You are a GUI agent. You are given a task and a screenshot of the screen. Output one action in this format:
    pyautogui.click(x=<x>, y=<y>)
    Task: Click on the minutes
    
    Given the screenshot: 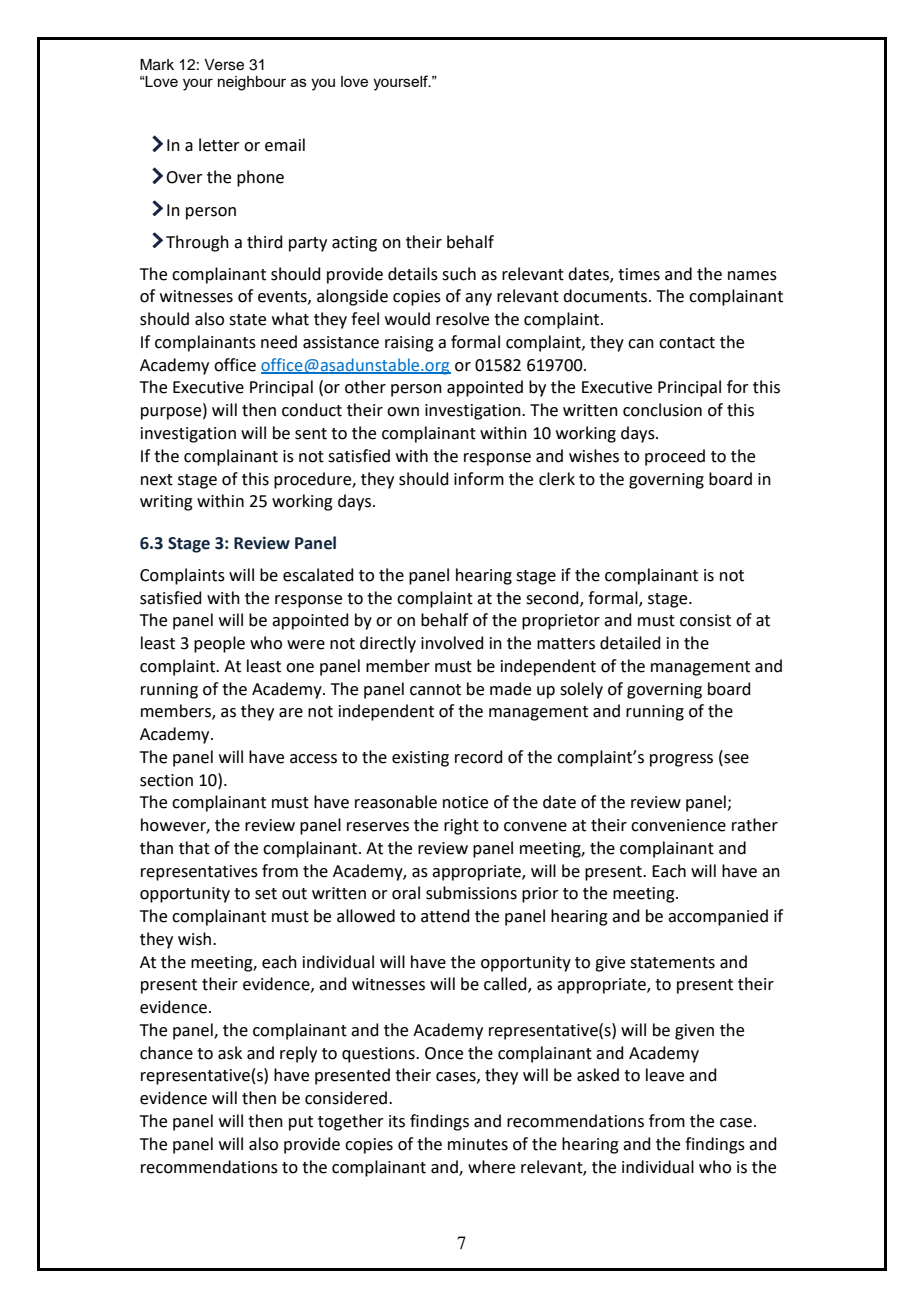 What is the action you would take?
    pyautogui.click(x=478, y=1144)
